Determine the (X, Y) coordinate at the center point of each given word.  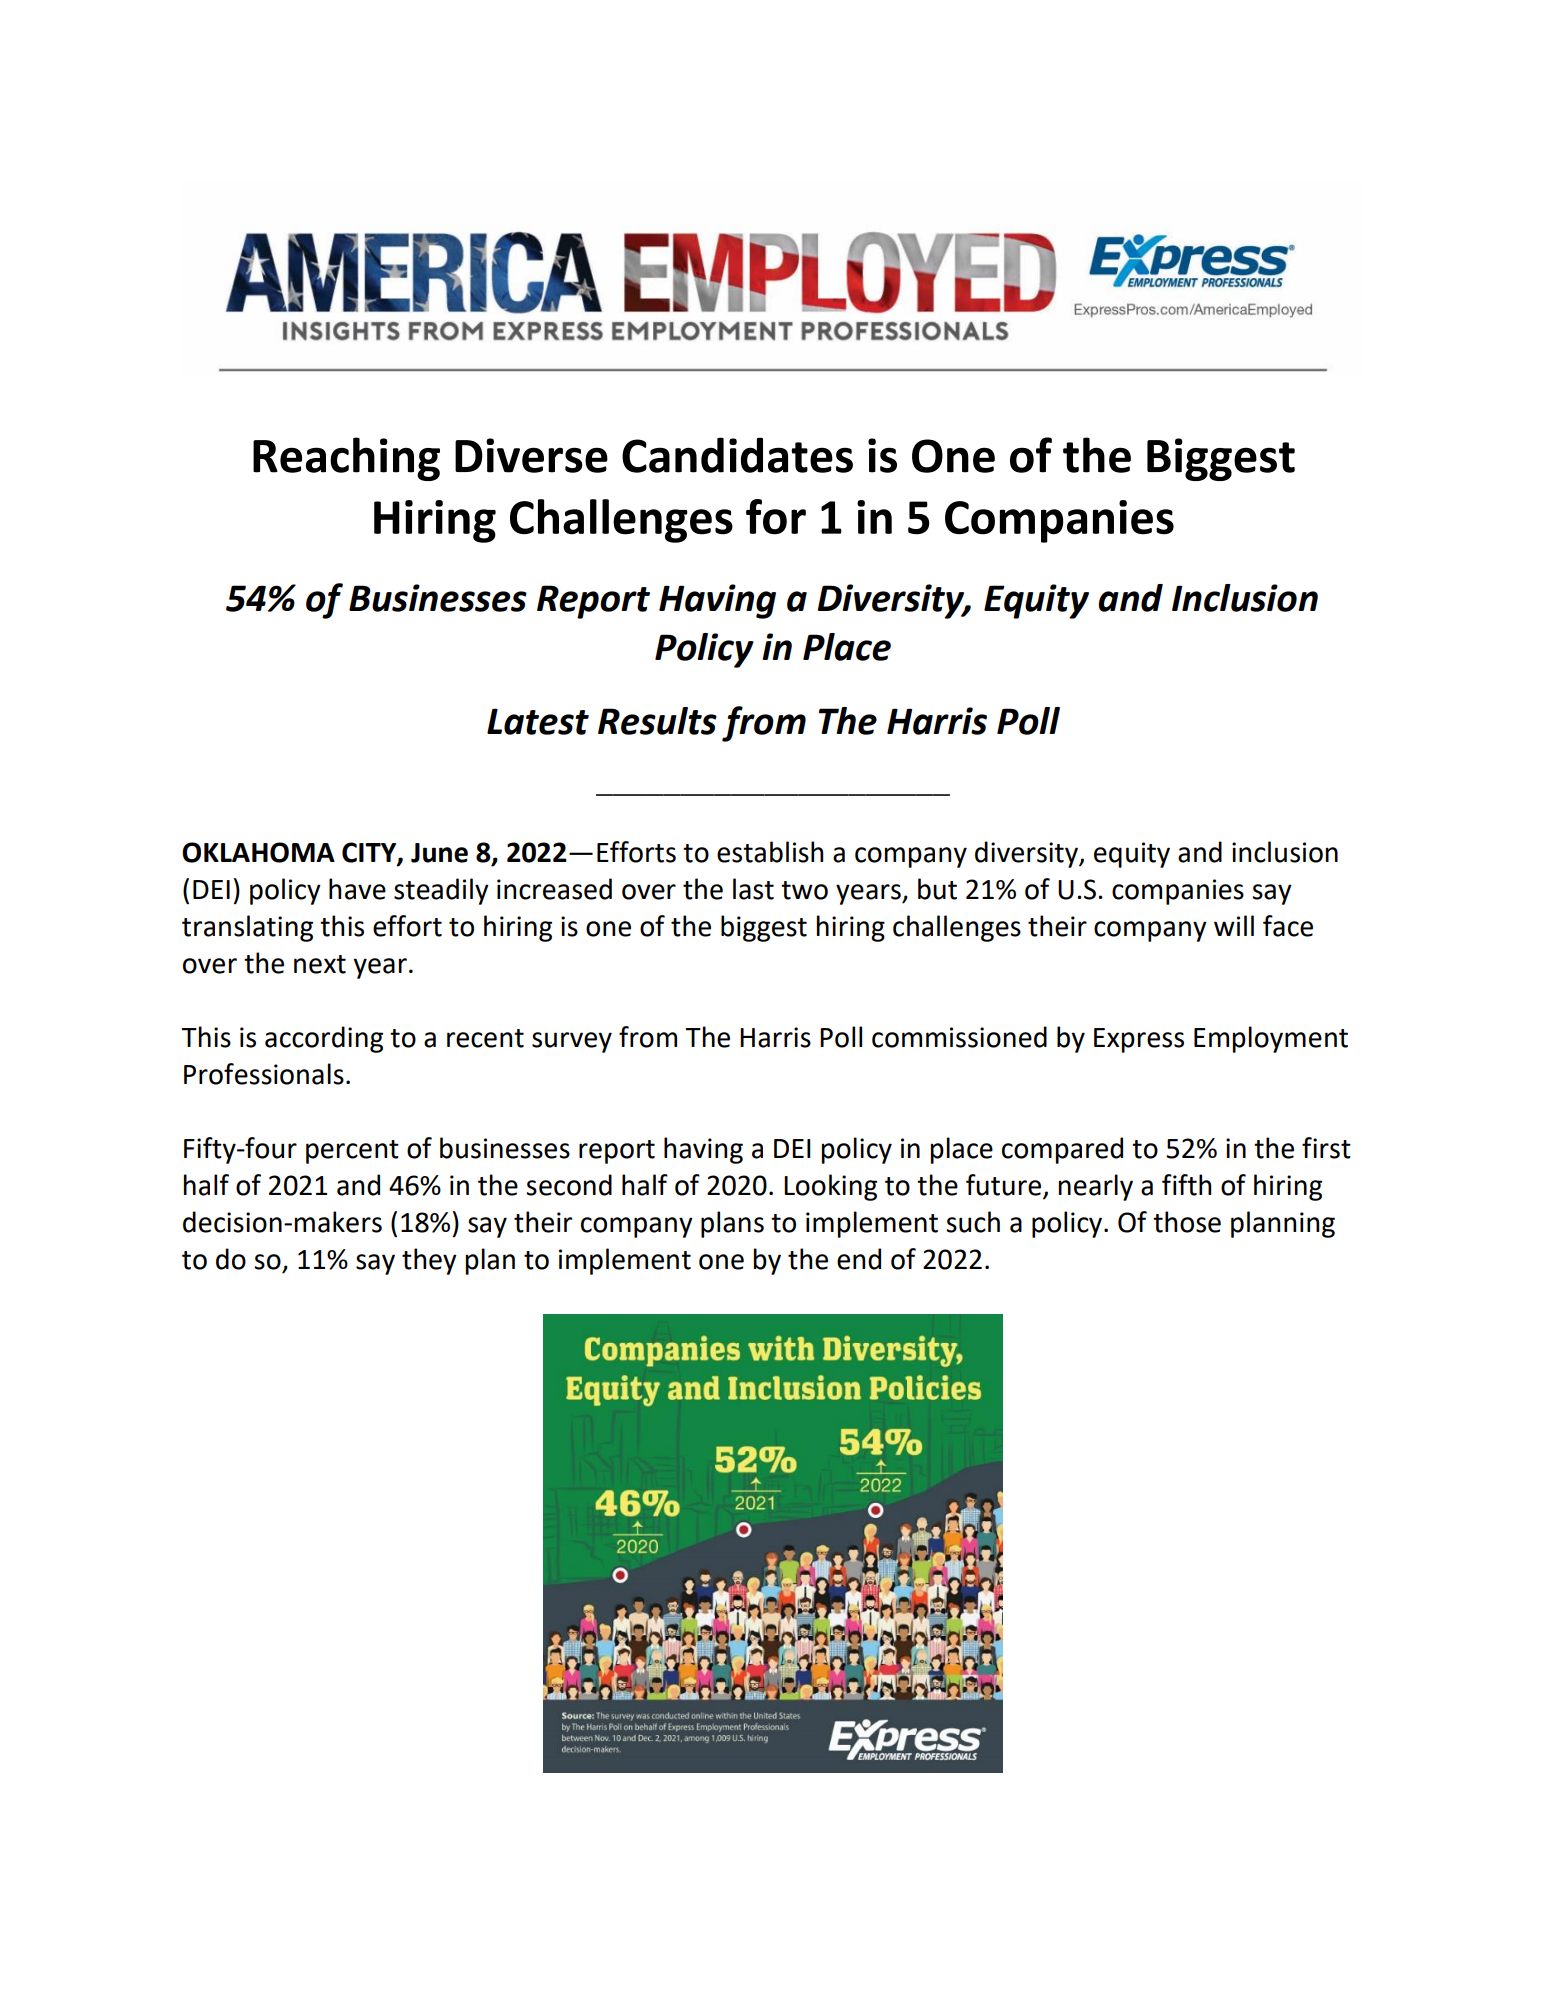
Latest (538, 721)
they (429, 1261)
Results (657, 721)
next (320, 964)
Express (1139, 1040)
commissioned (959, 1037)
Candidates (737, 455)
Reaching (346, 459)
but (937, 889)
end (859, 1259)
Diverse (531, 455)
